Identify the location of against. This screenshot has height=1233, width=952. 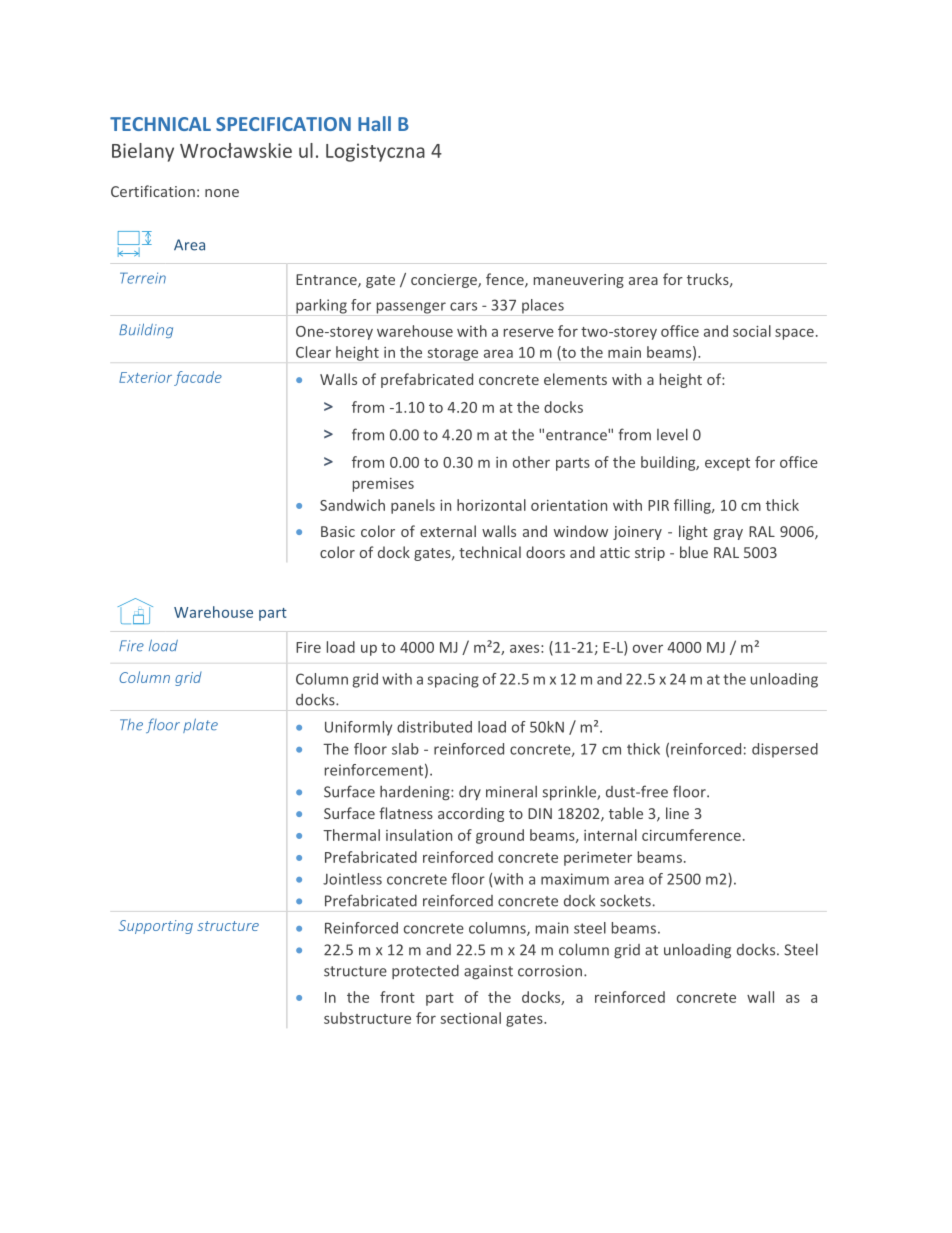
(488, 972).
